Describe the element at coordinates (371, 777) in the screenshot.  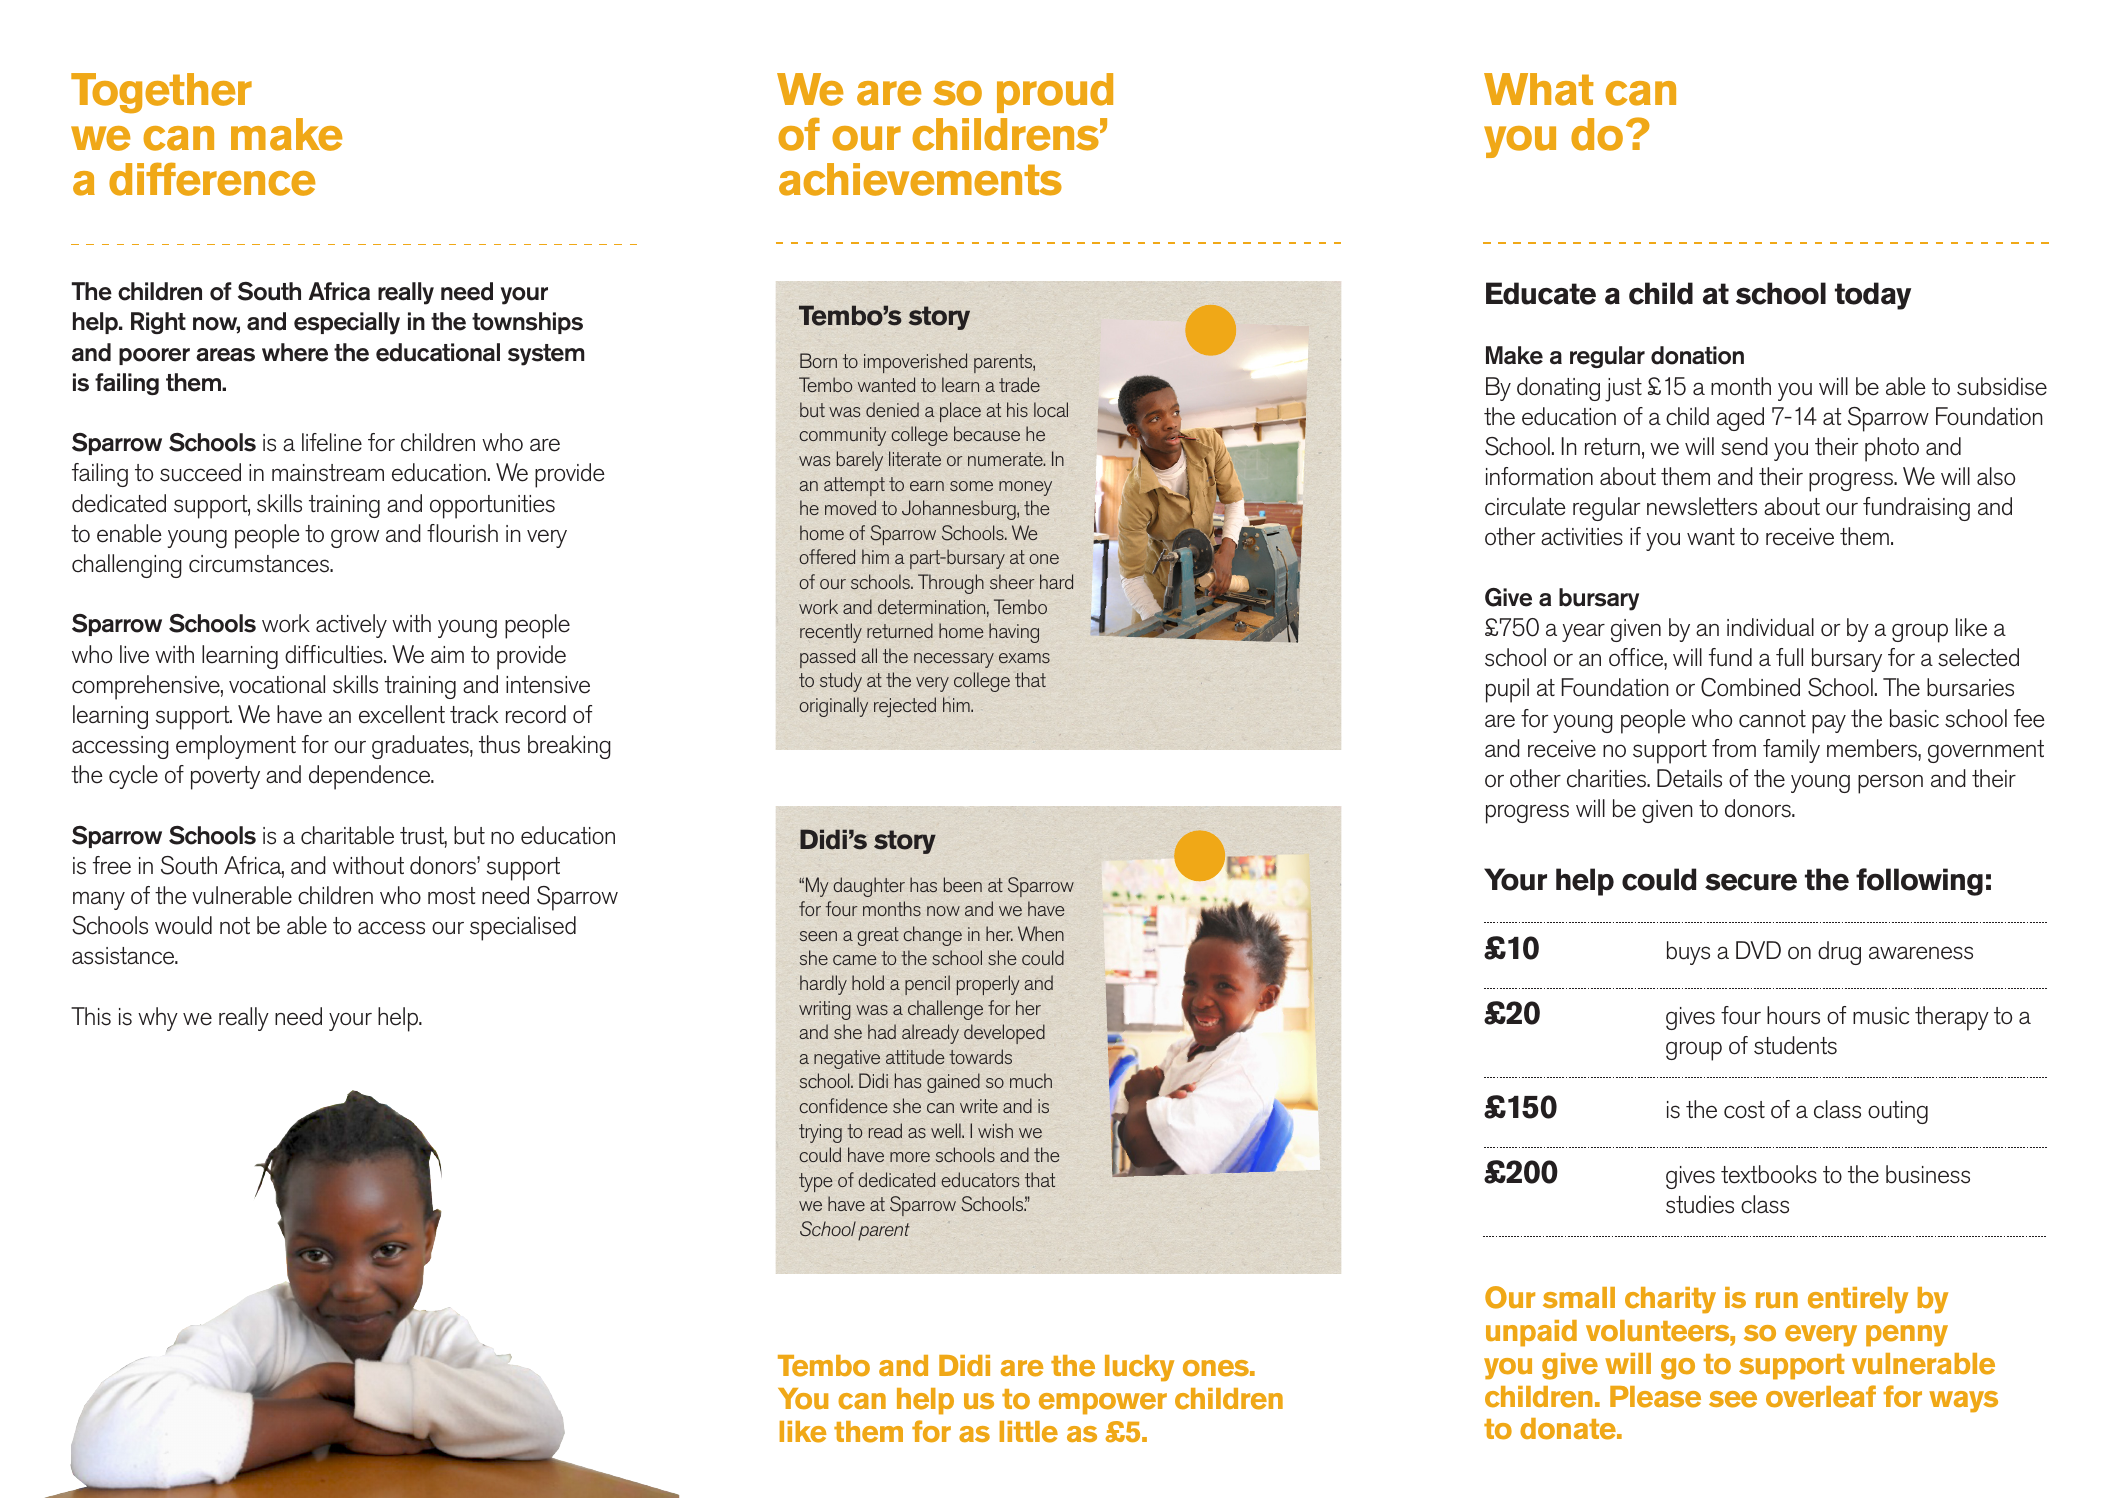
I see `dependence` at that location.
